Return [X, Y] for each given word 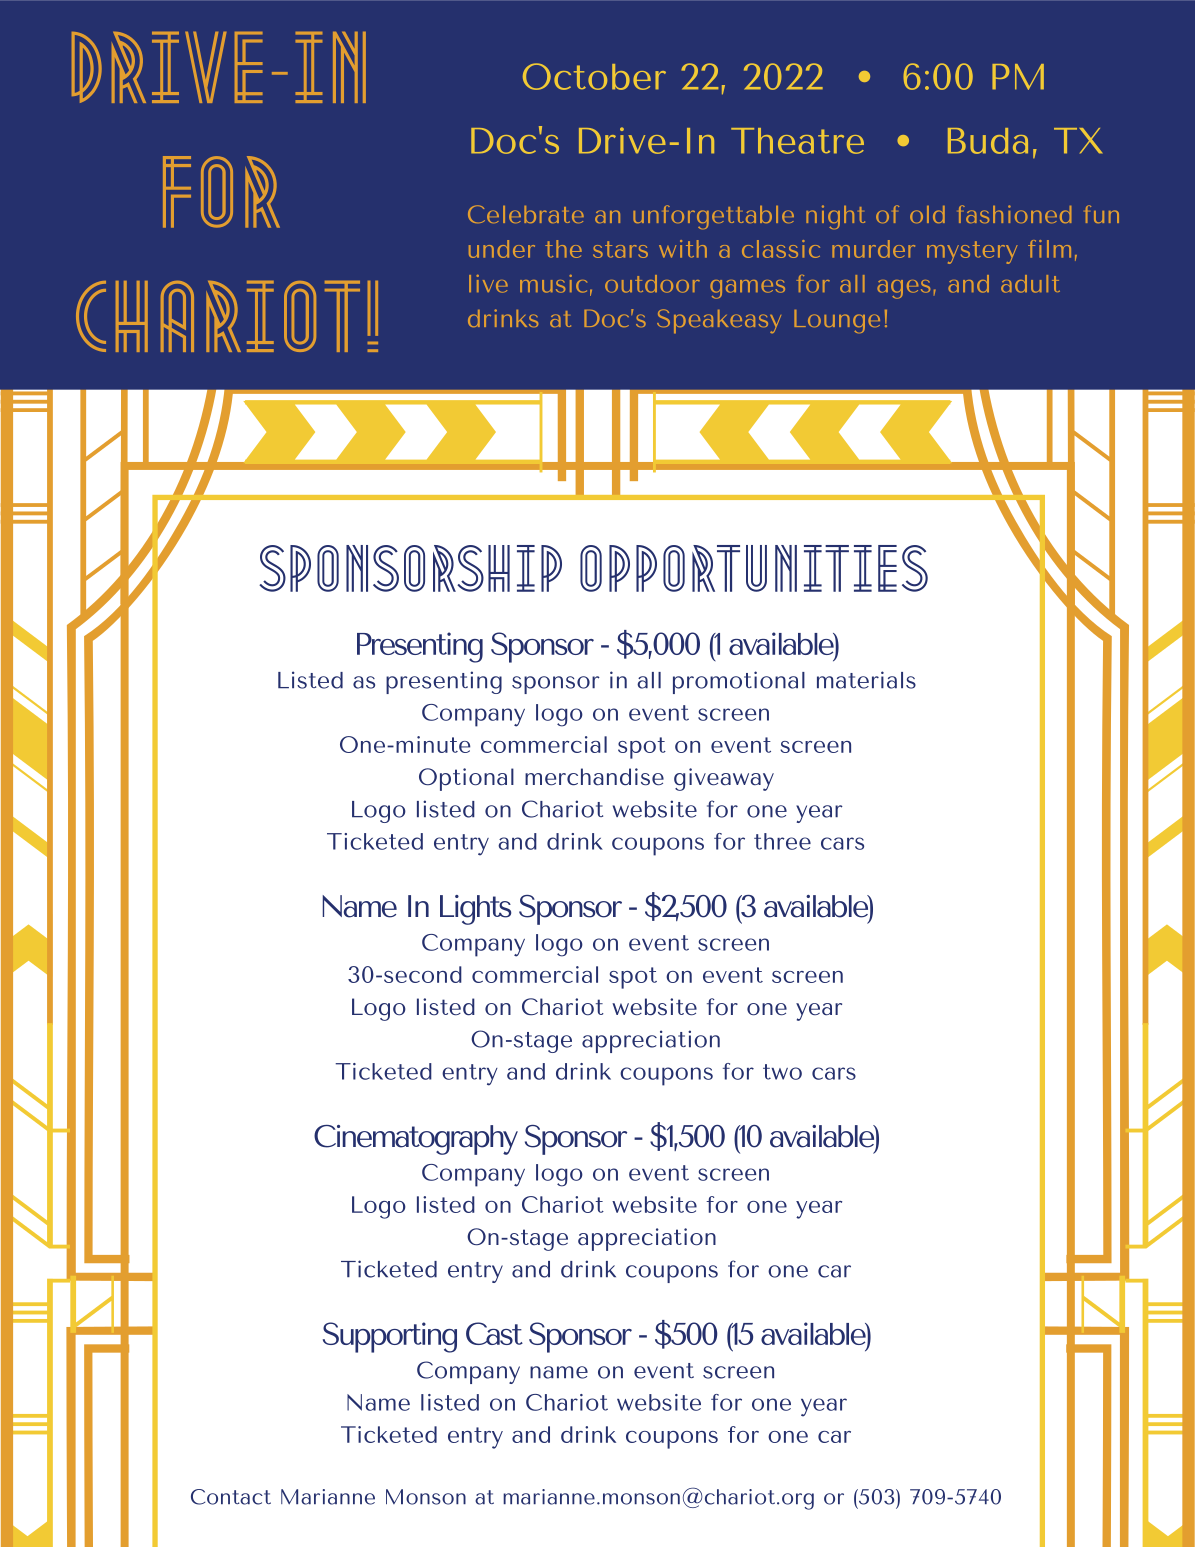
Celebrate [526, 214]
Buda [988, 141]
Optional [466, 779]
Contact [231, 1497]
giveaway [724, 779]
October [594, 76]
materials [866, 680]
